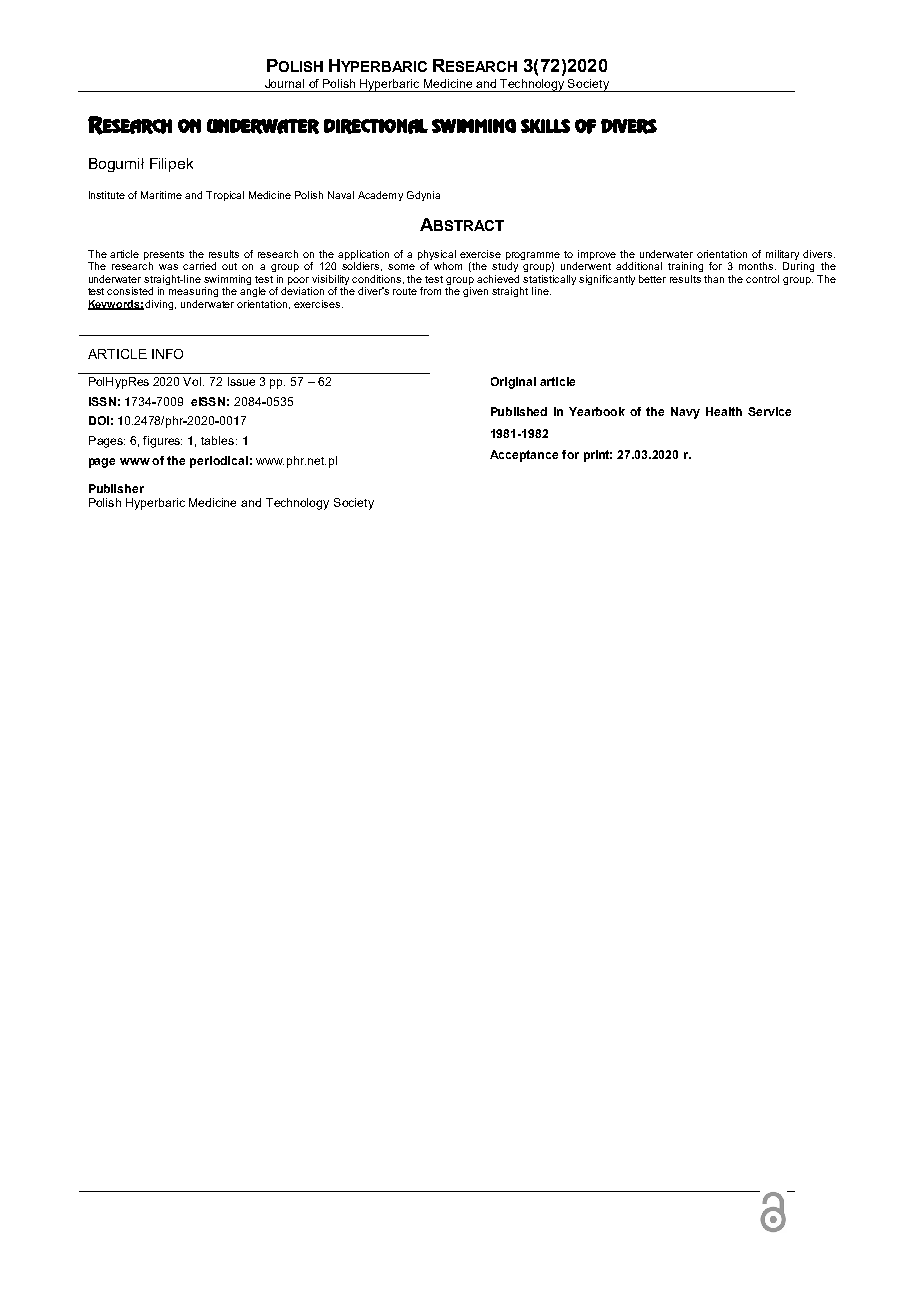 Image resolution: width=924 pixels, height=1308 pixels. What do you see at coordinates (284, 83) in the image?
I see `Journal` at bounding box center [284, 83].
